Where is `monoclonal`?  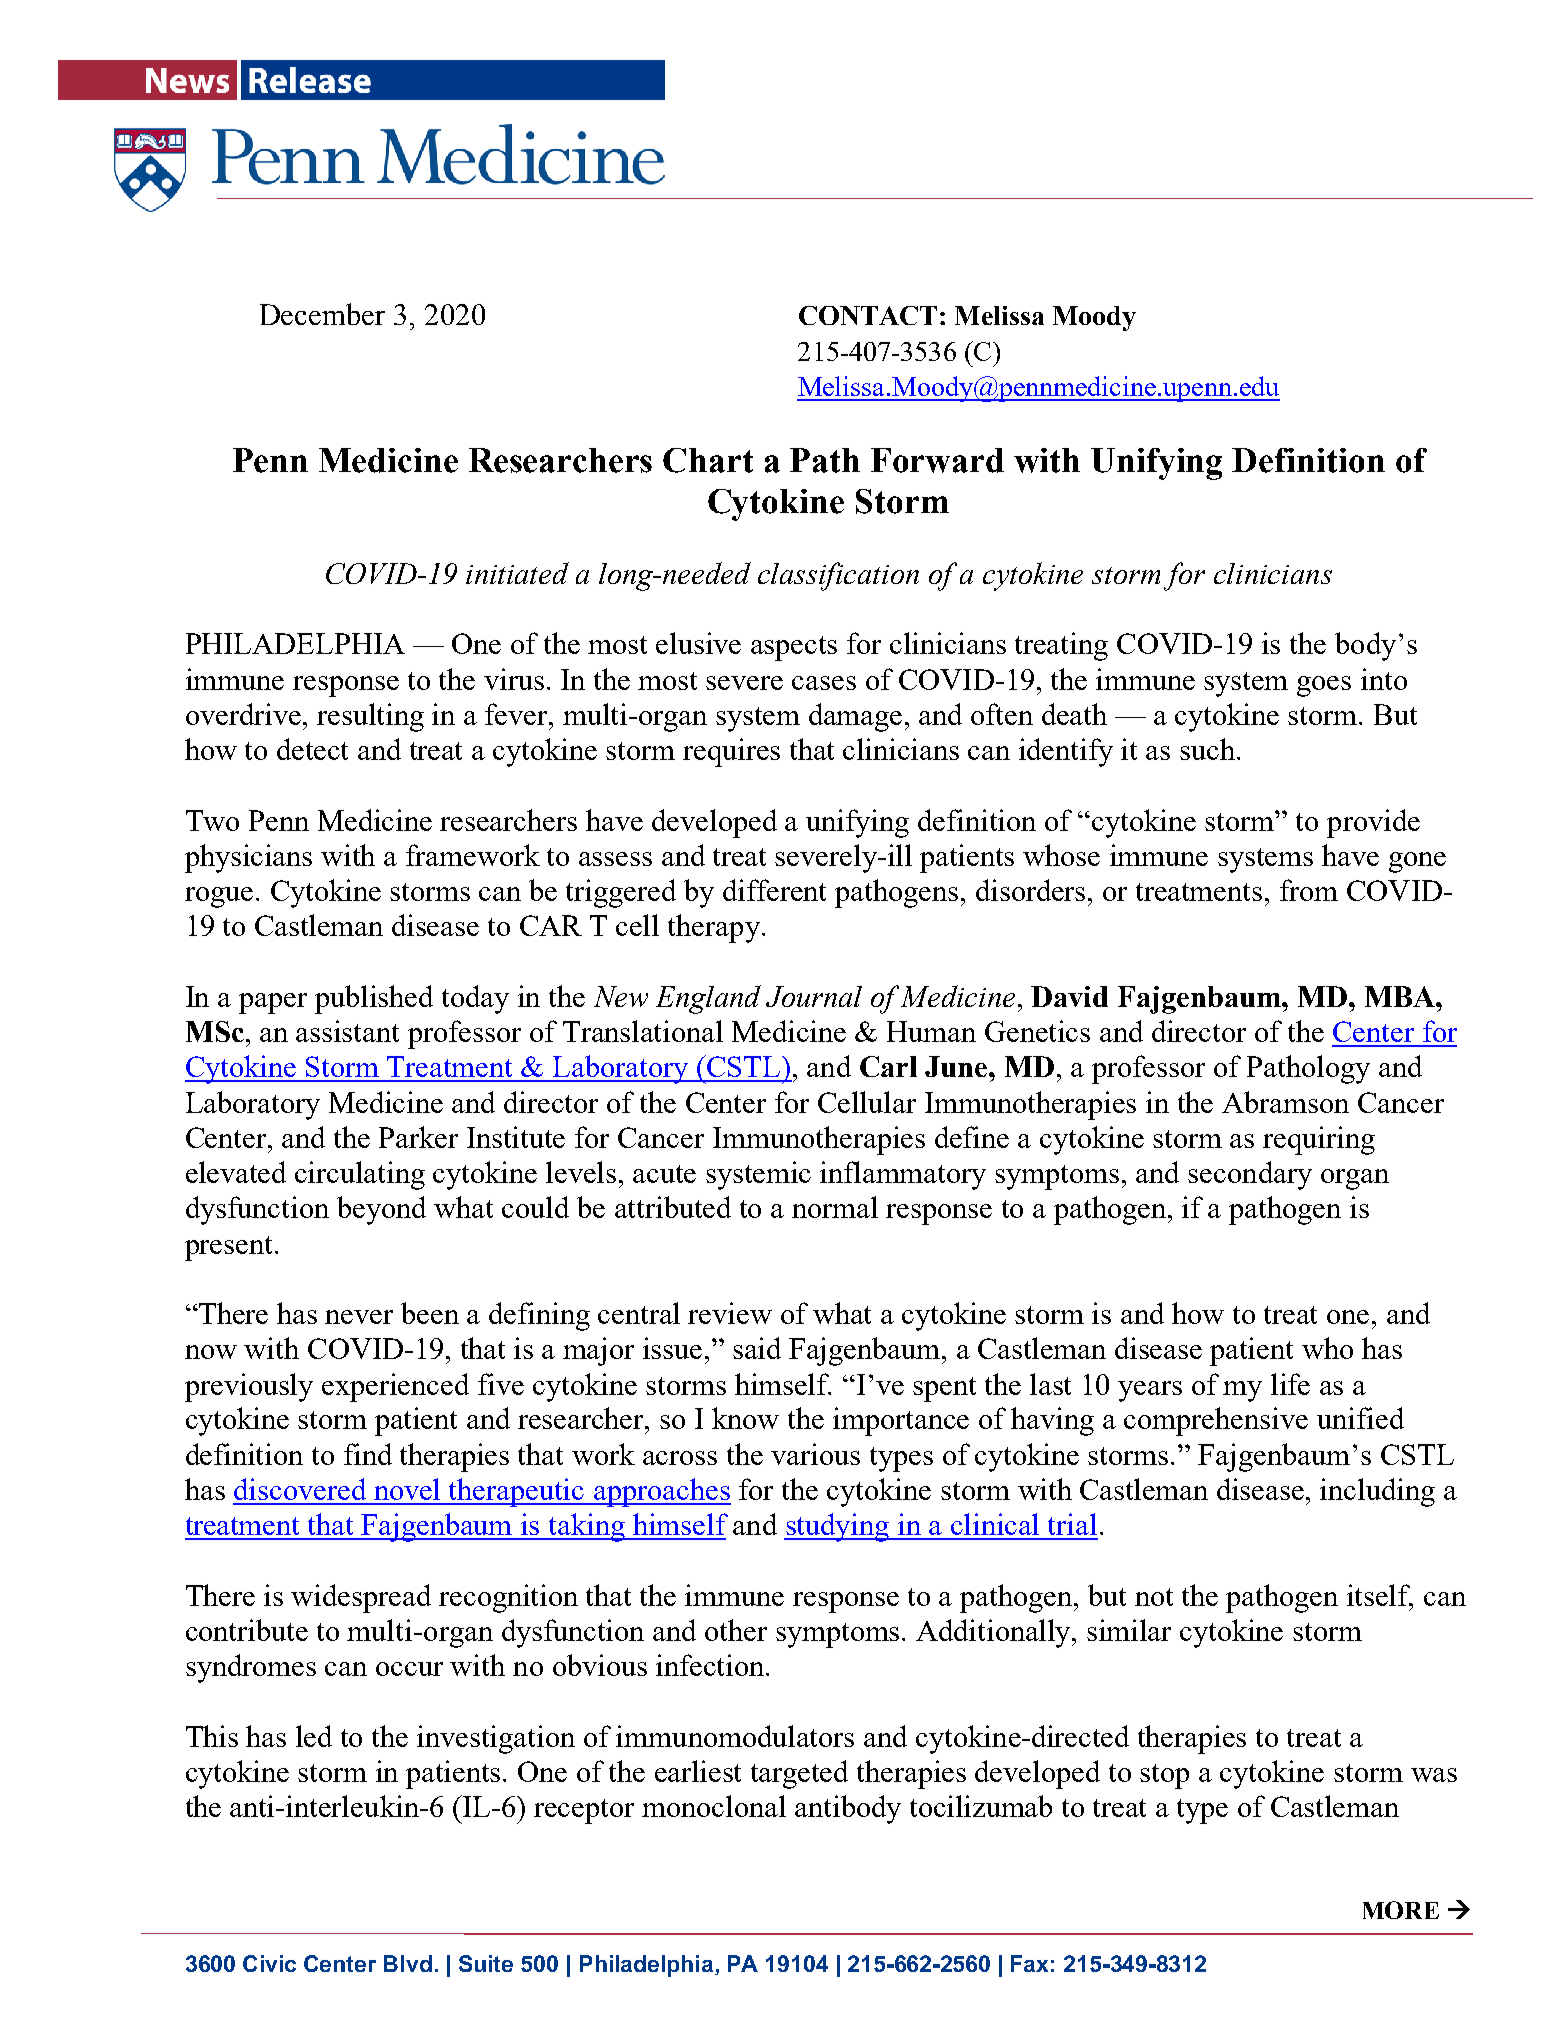
monoclonal is located at coordinates (714, 1806).
